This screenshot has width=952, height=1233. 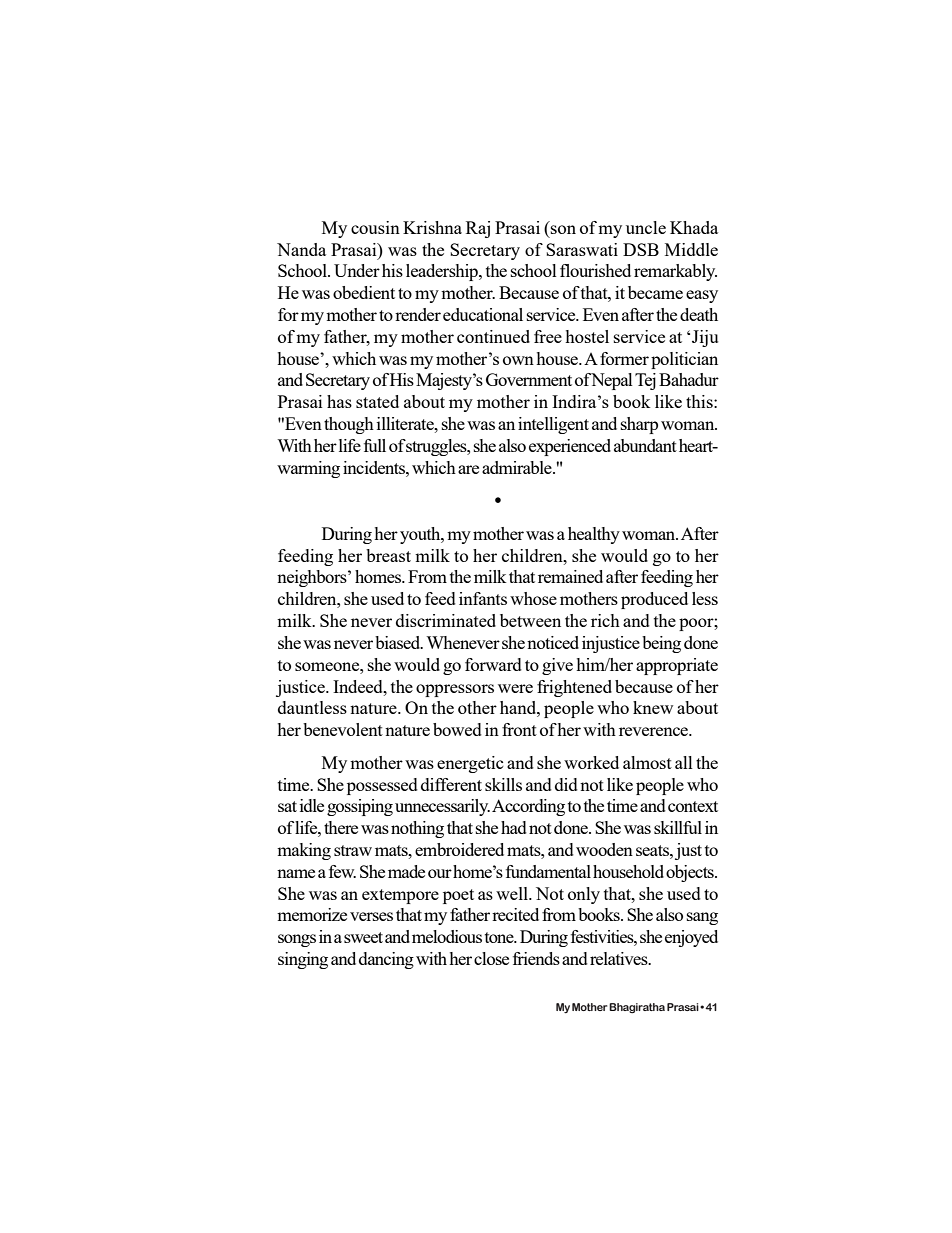 I want to click on infants, so click(x=483, y=598).
